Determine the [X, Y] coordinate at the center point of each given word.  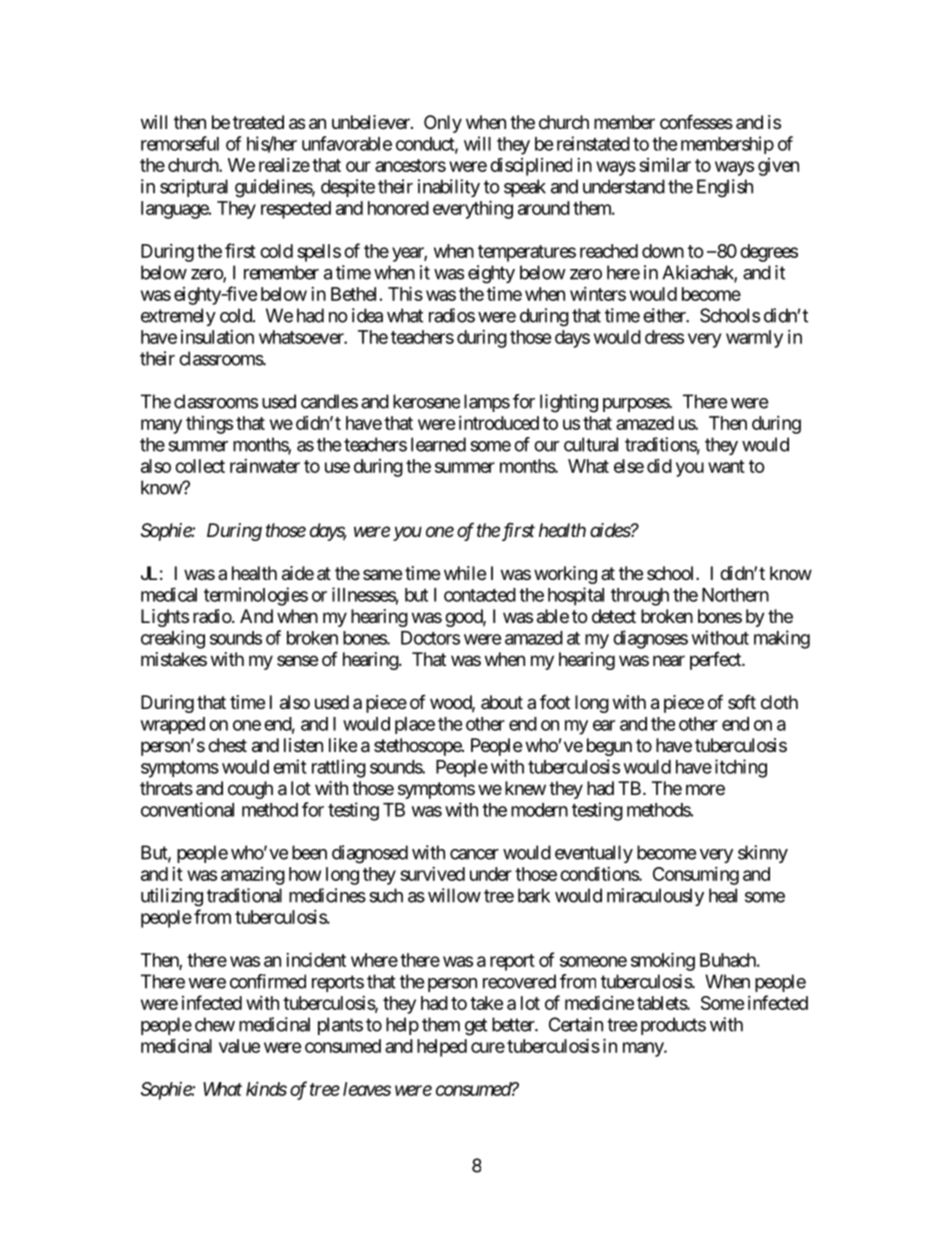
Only [443, 124]
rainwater [265, 466]
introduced [499, 423]
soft [742, 702]
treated [258, 122]
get [476, 1027]
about [502, 702]
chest [227, 745]
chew [215, 1024]
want [726, 466]
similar [665, 165]
